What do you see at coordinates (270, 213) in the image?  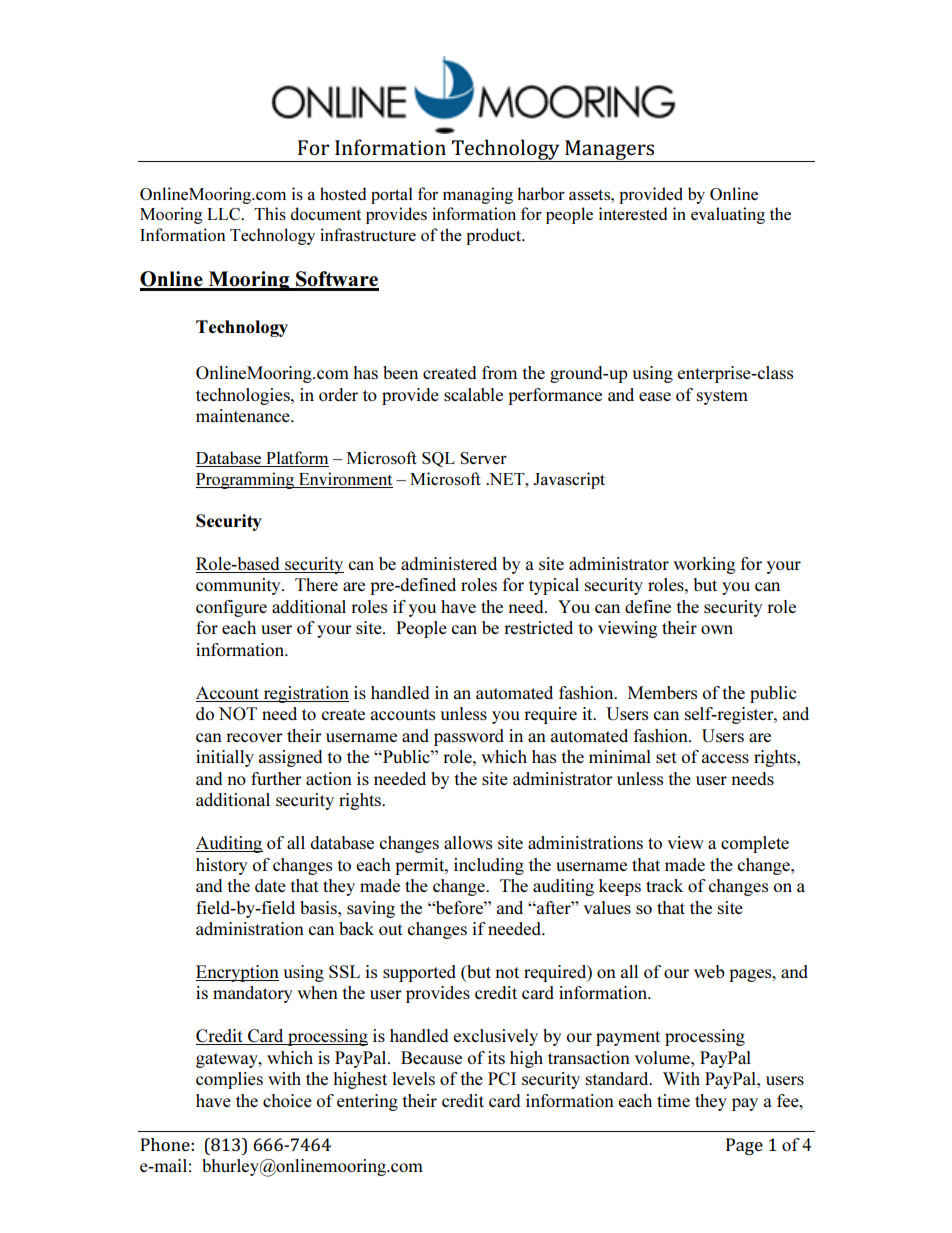 I see `This` at bounding box center [270, 213].
